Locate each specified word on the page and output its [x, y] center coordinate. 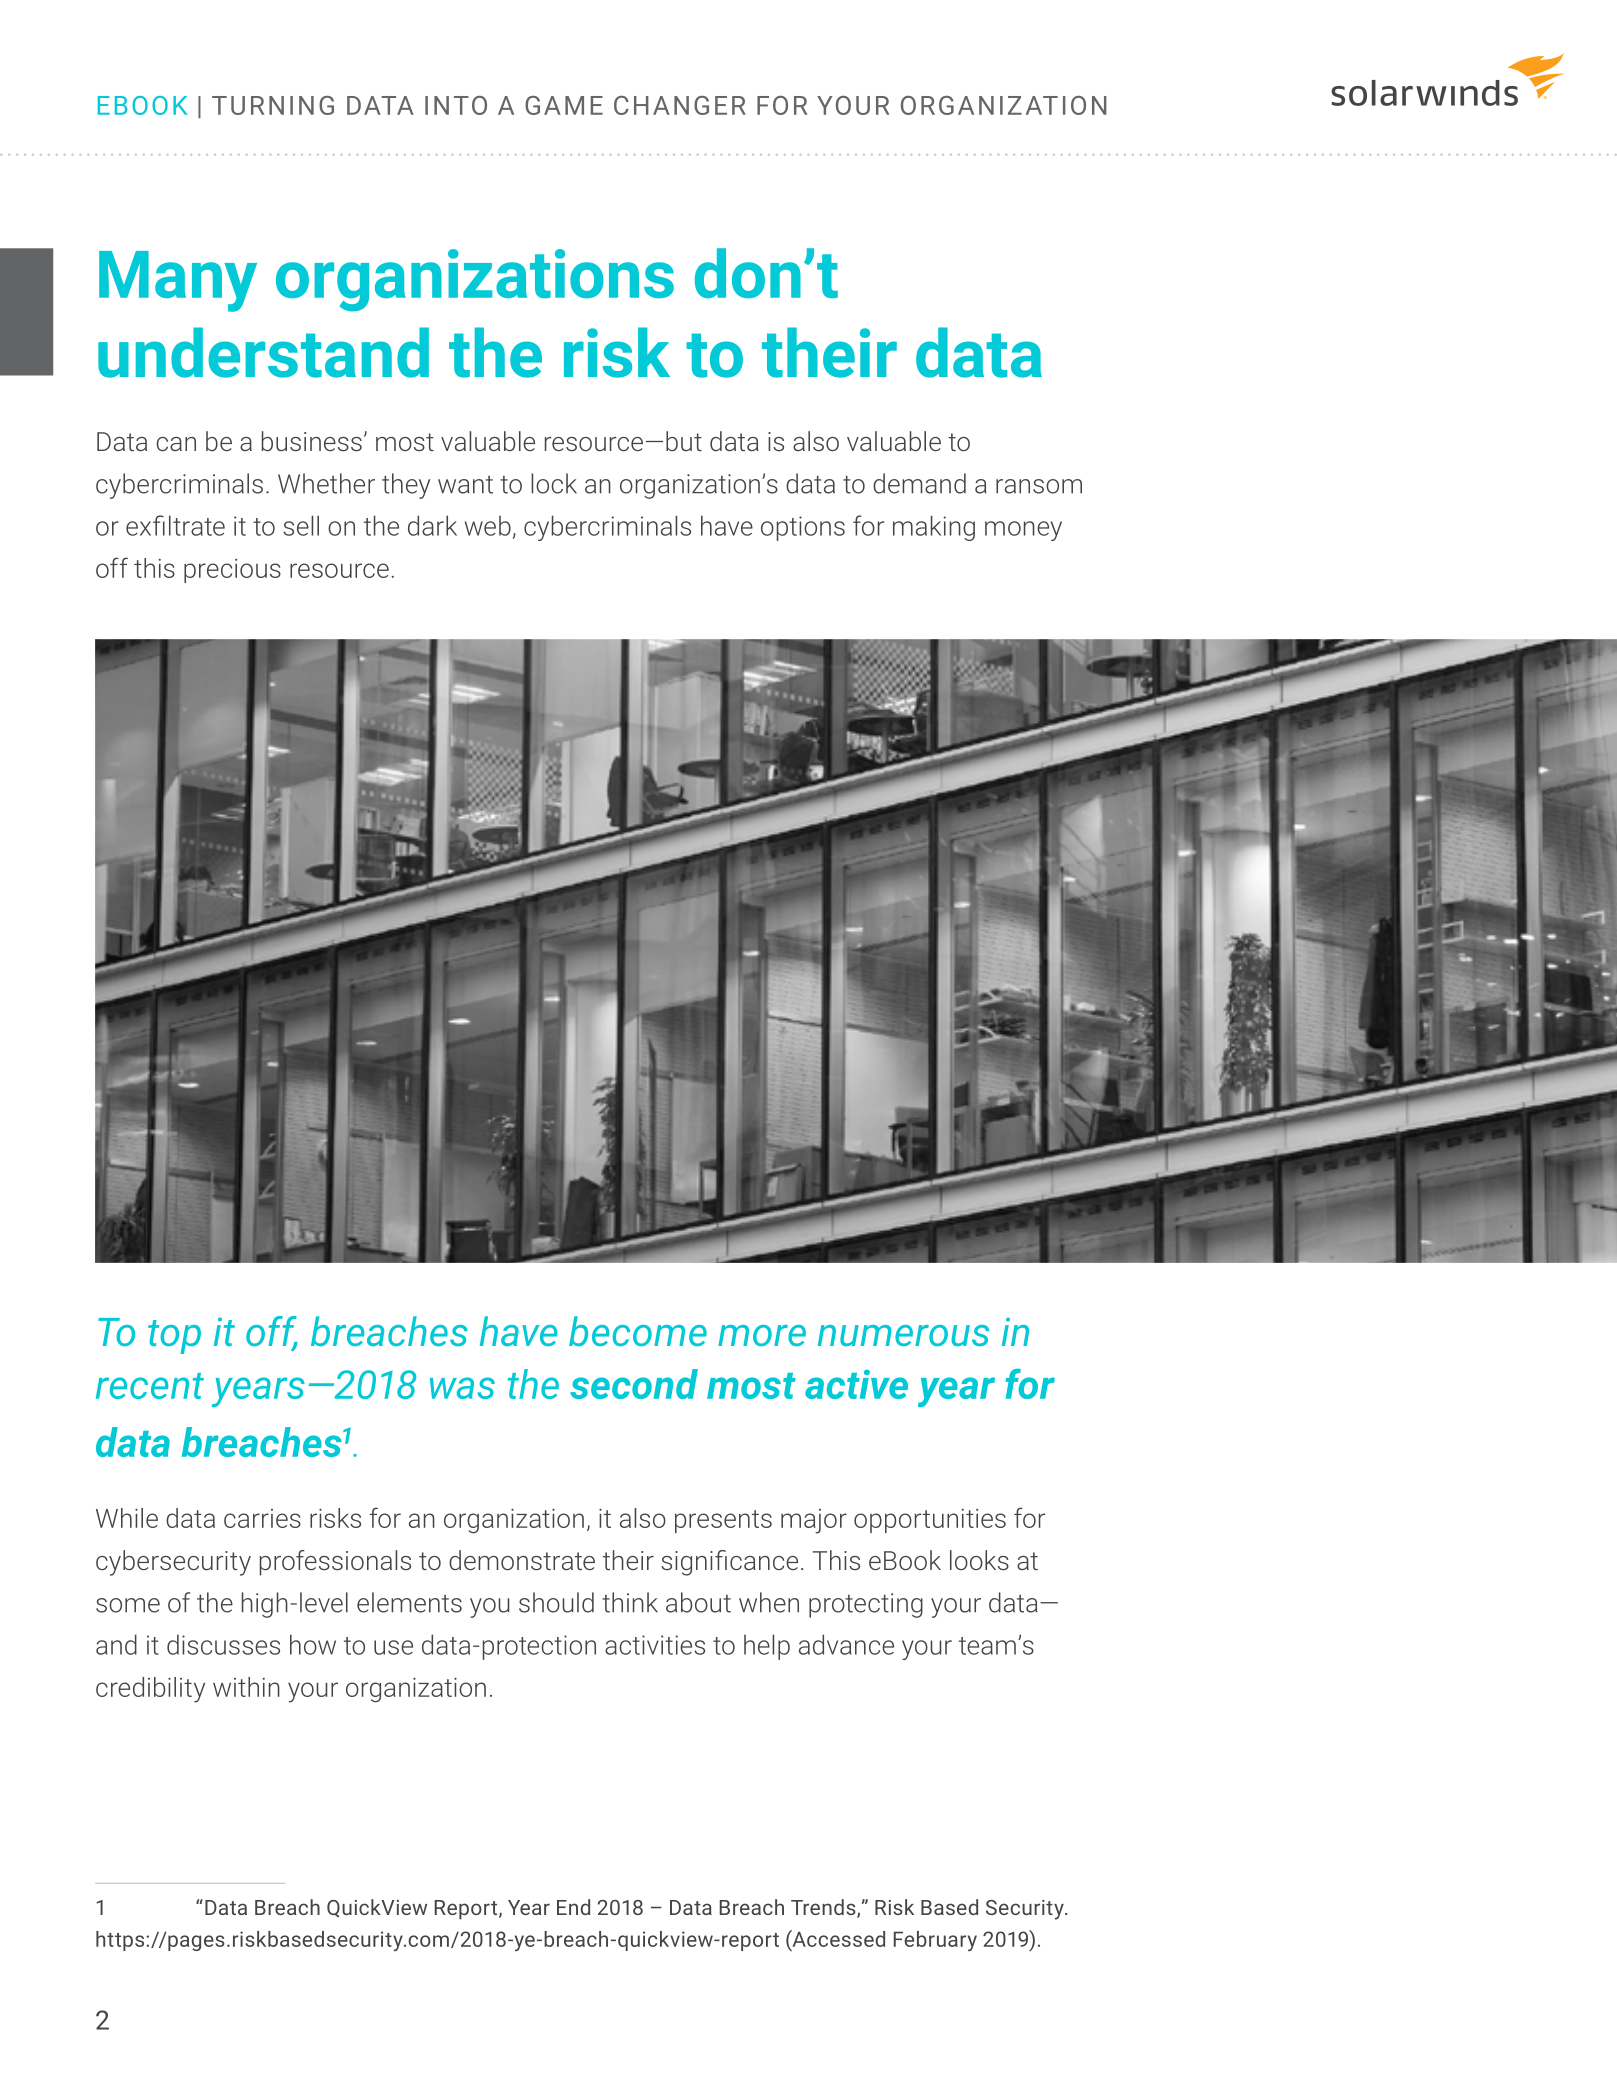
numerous [903, 1335]
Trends [824, 1908]
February [935, 1941]
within [246, 1687]
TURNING [273, 105]
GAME [564, 105]
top [174, 1337]
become [638, 1331]
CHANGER [680, 105]
